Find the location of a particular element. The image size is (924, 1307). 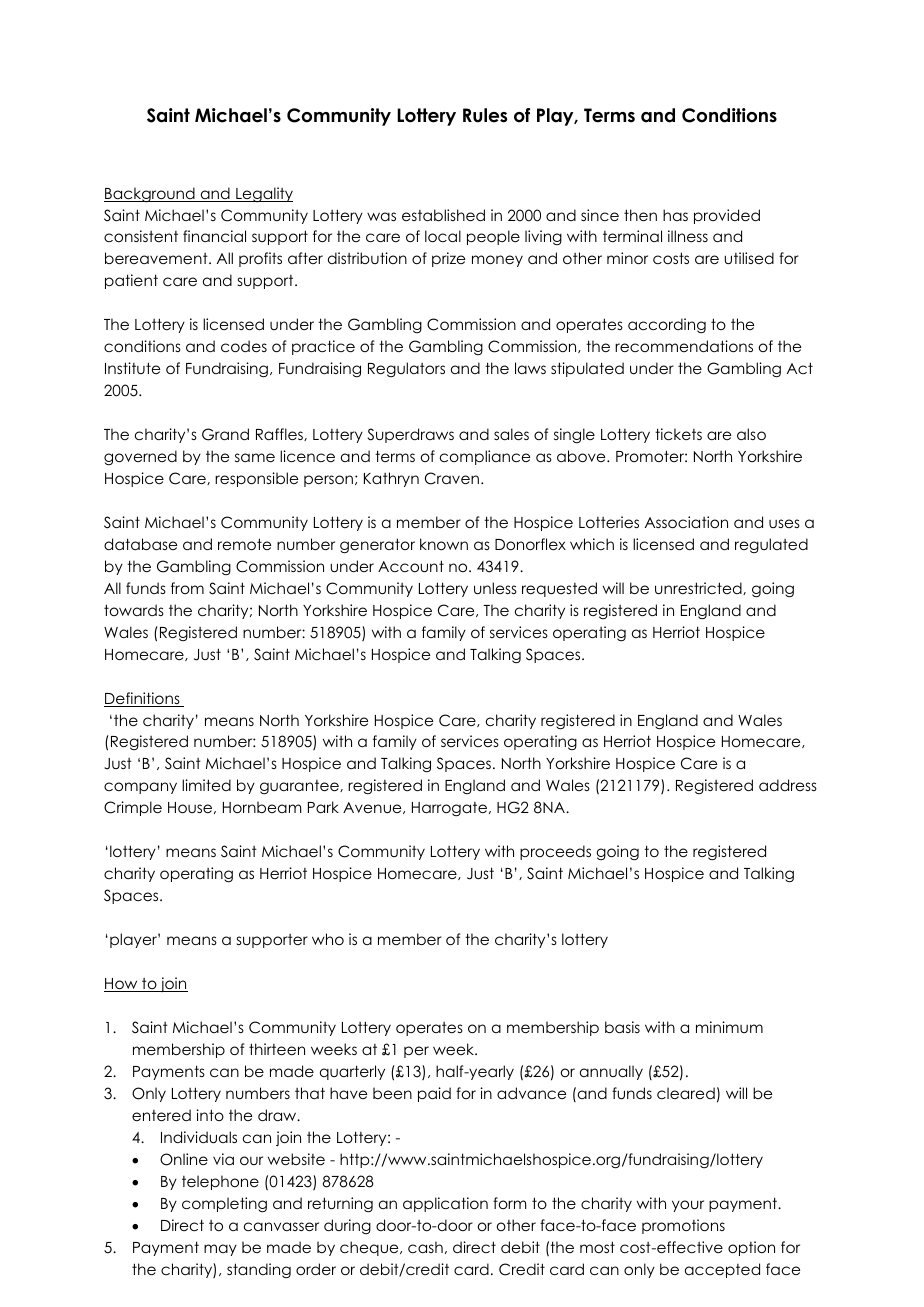

unrestricted is located at coordinates (699, 588).
